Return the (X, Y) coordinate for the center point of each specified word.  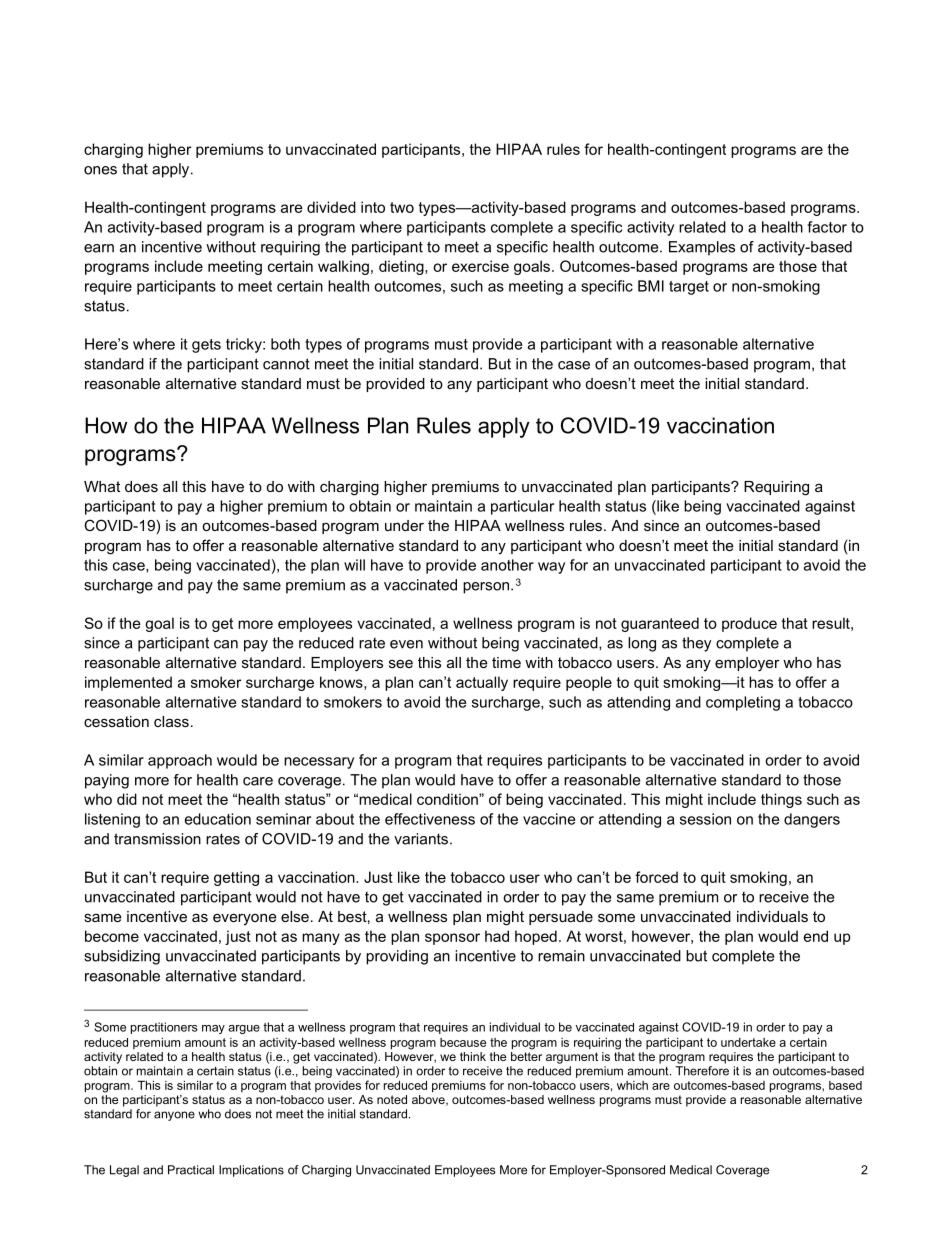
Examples (702, 248)
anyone (174, 1116)
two (402, 207)
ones (100, 170)
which (632, 1085)
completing (743, 703)
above (429, 1099)
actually (482, 683)
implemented (128, 683)
